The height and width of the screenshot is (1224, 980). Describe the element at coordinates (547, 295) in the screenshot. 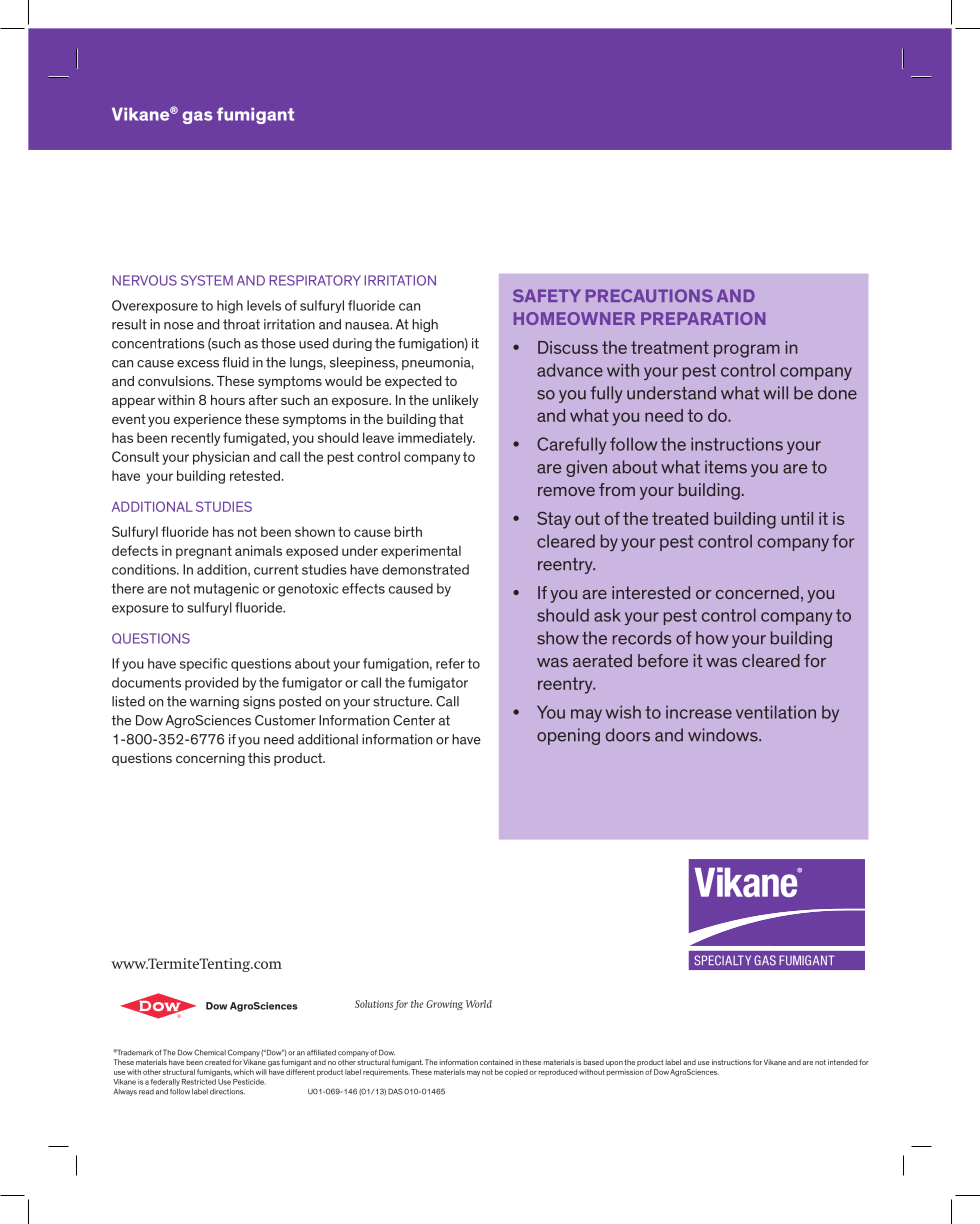

I see `SAFETY` at that location.
